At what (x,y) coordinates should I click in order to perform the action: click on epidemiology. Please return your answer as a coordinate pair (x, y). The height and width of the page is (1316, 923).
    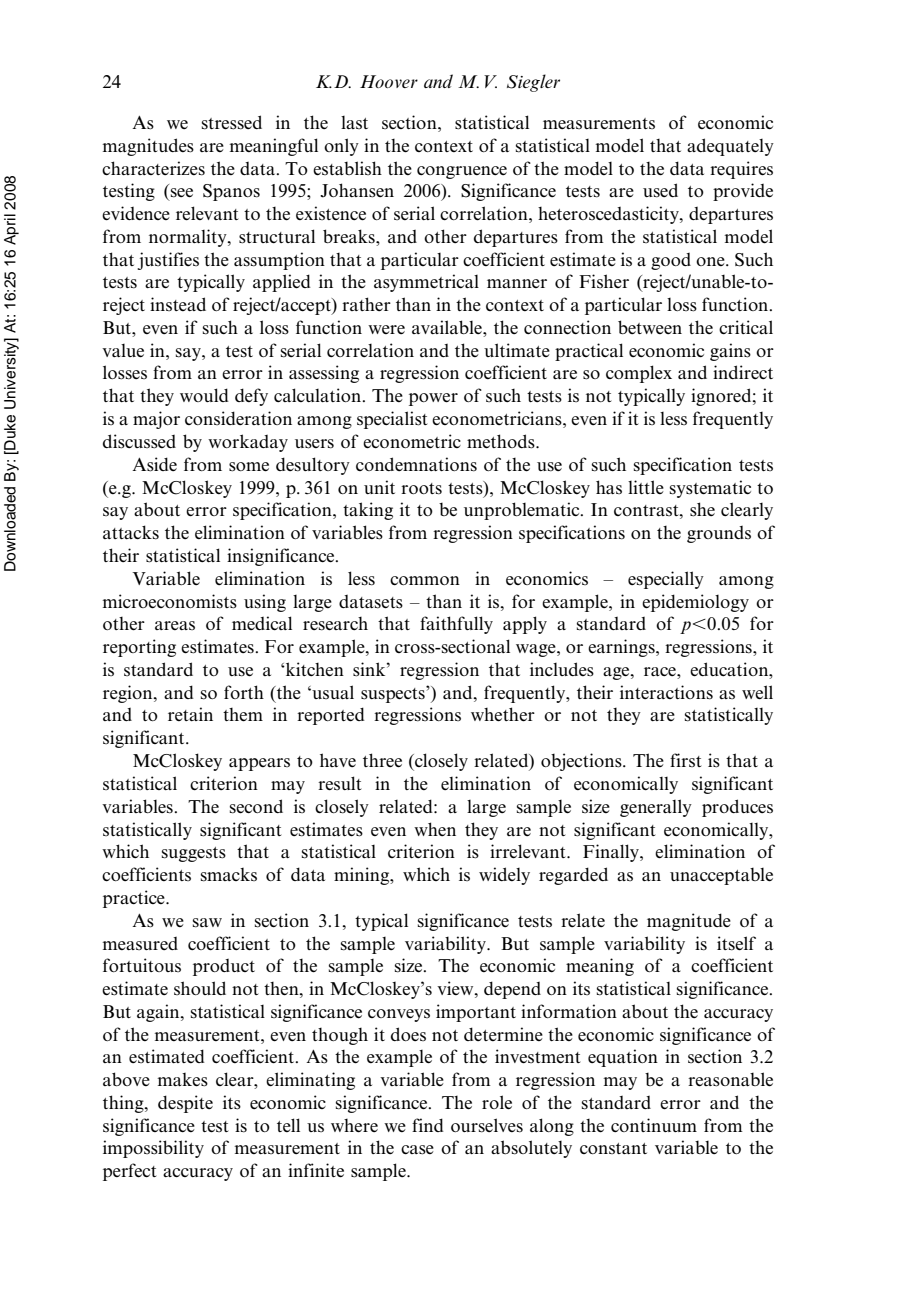
    Looking at the image, I should click on (695, 603).
